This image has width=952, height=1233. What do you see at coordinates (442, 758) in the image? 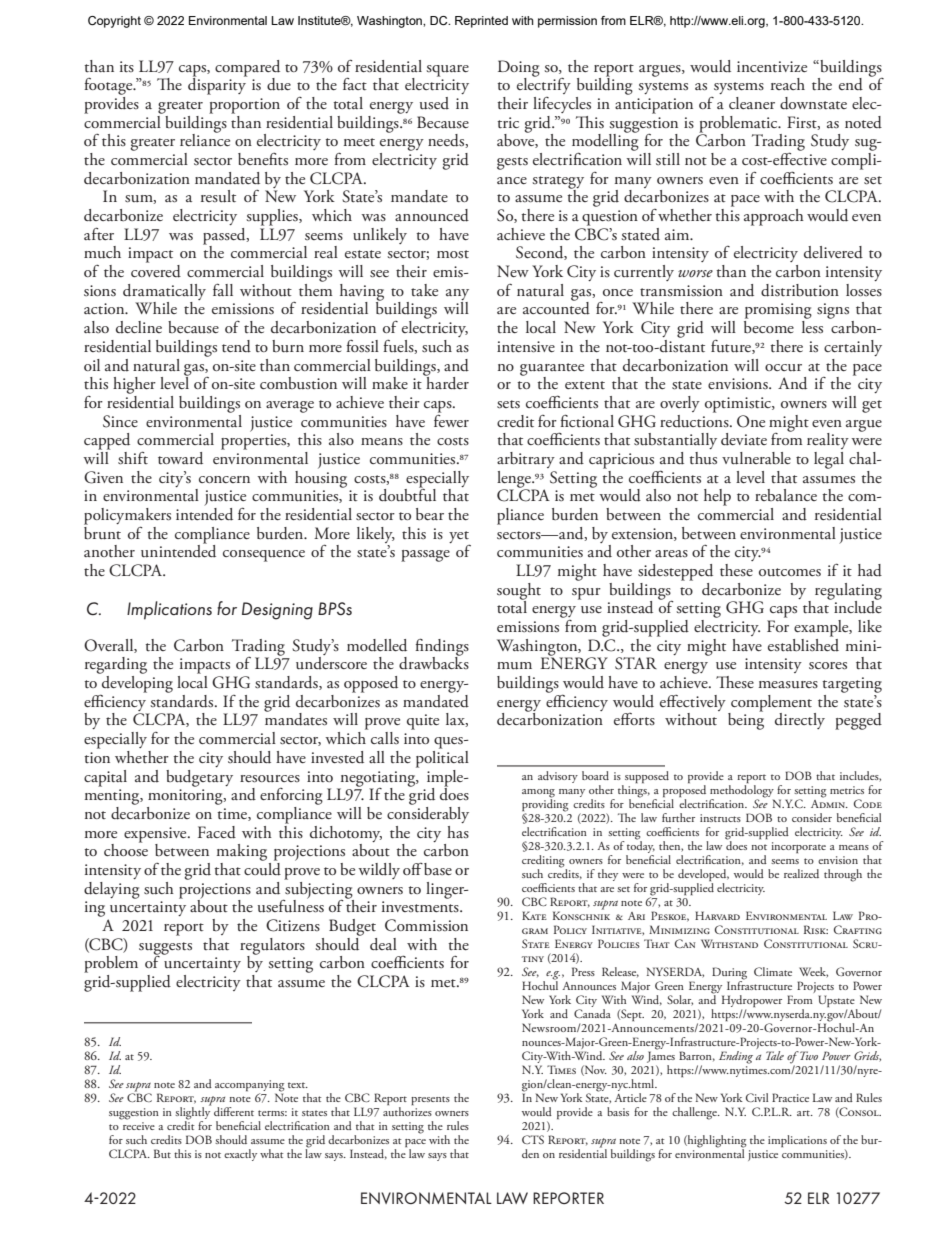
I see `political` at bounding box center [442, 758].
